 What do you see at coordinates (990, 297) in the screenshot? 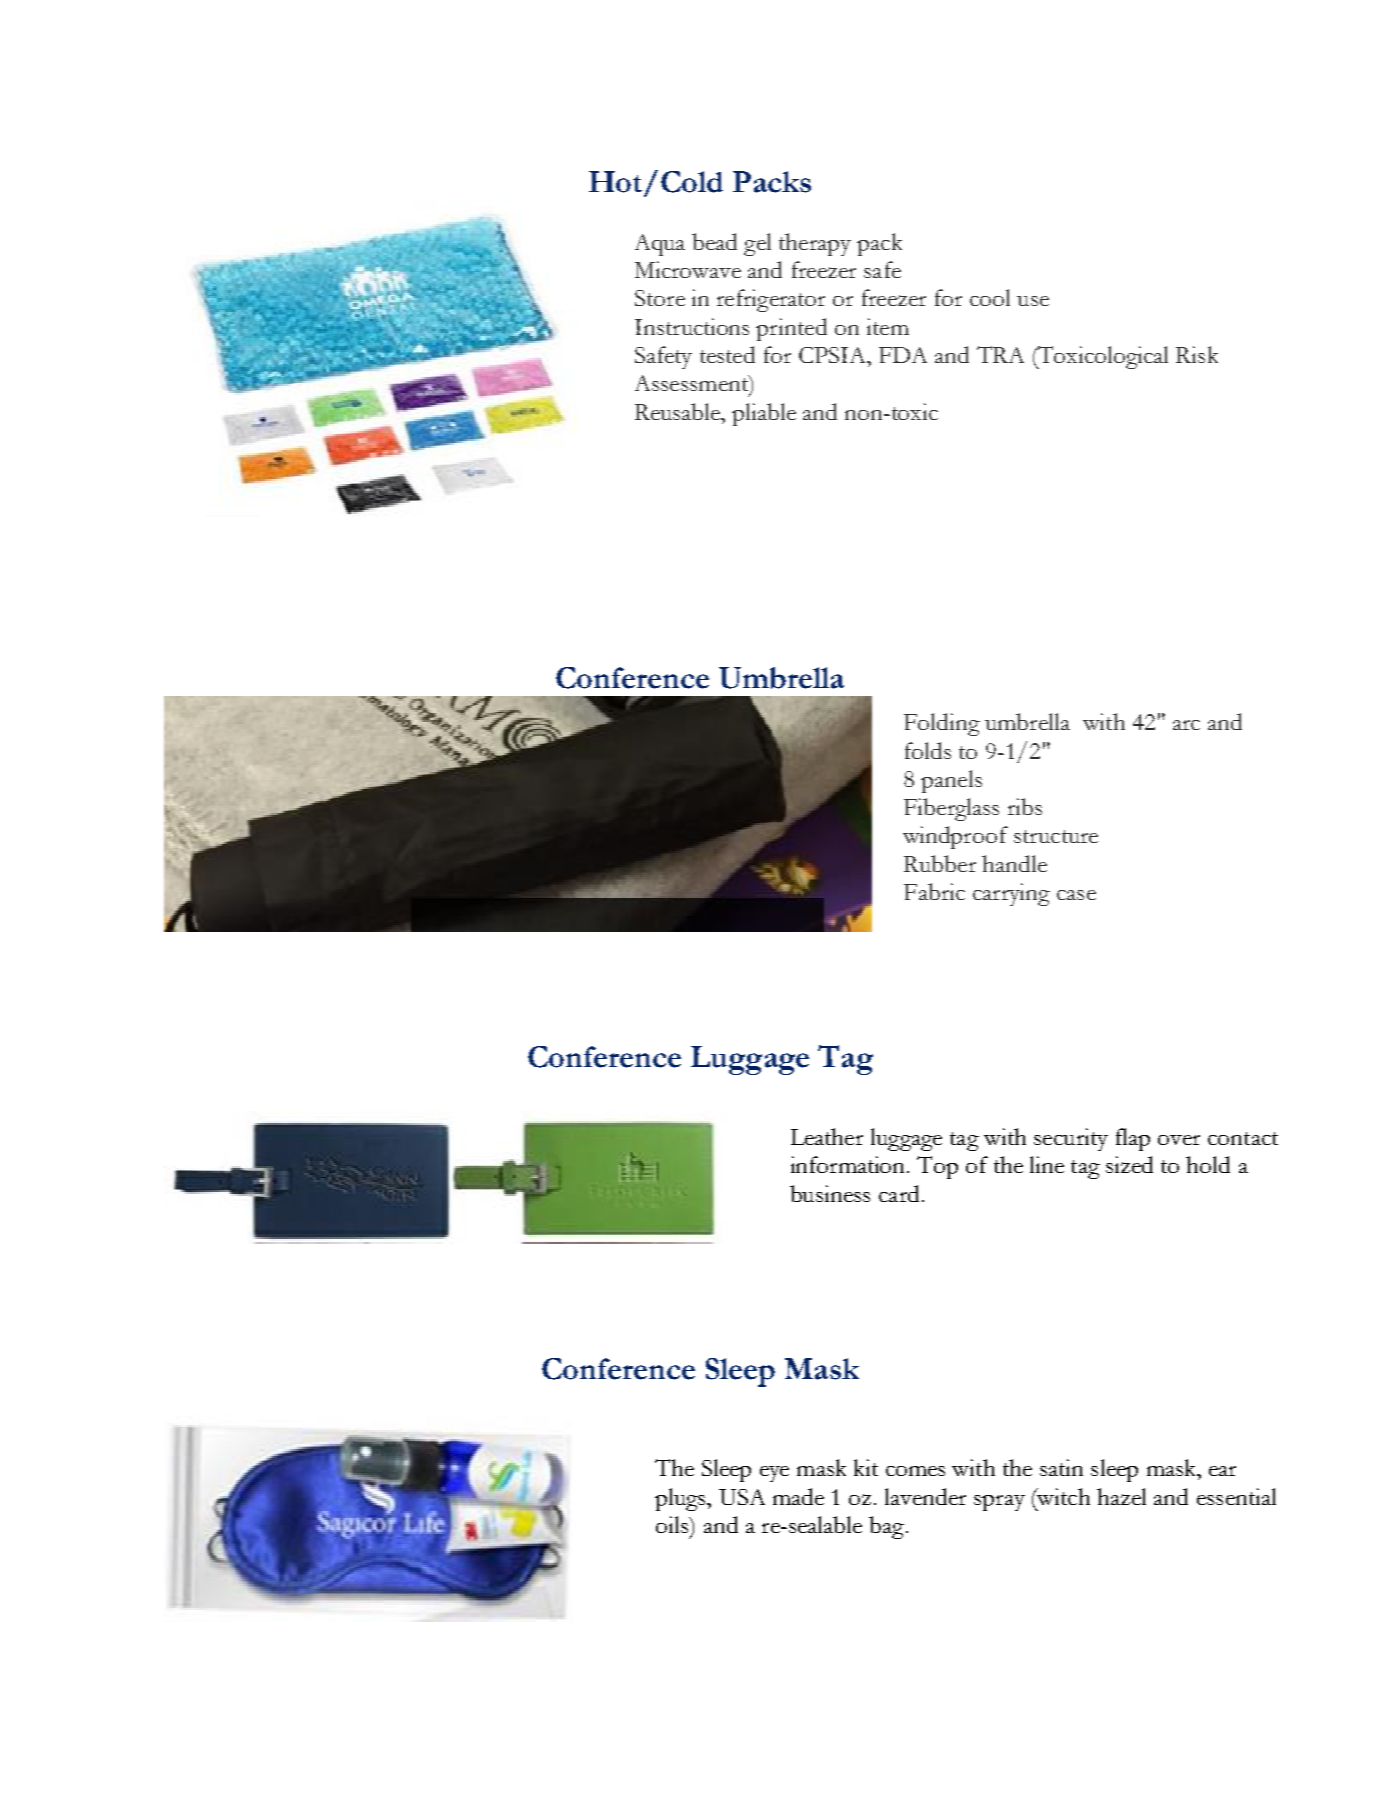
I see `cool` at bounding box center [990, 297].
